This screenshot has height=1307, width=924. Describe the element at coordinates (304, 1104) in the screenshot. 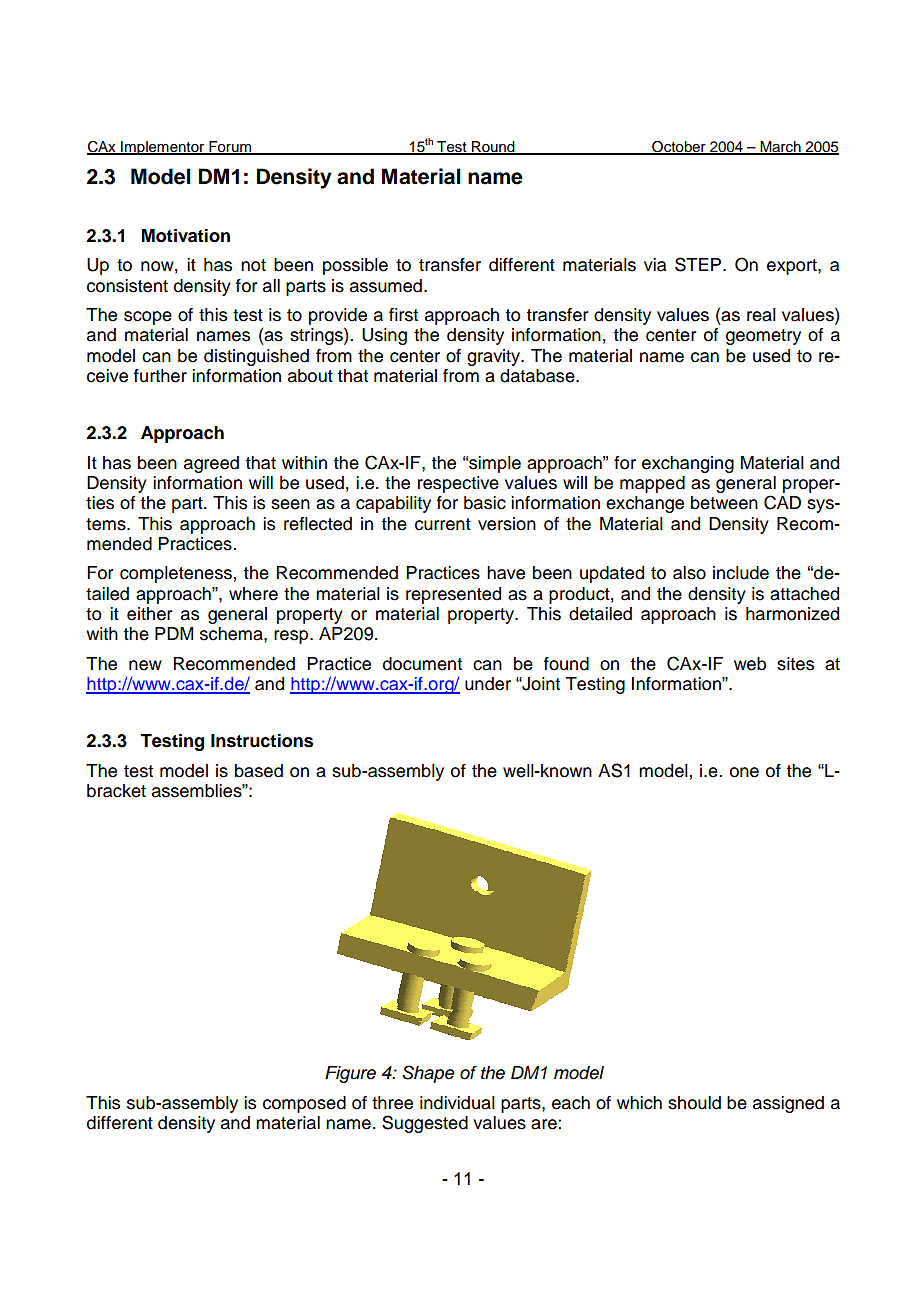

I see `composed` at that location.
